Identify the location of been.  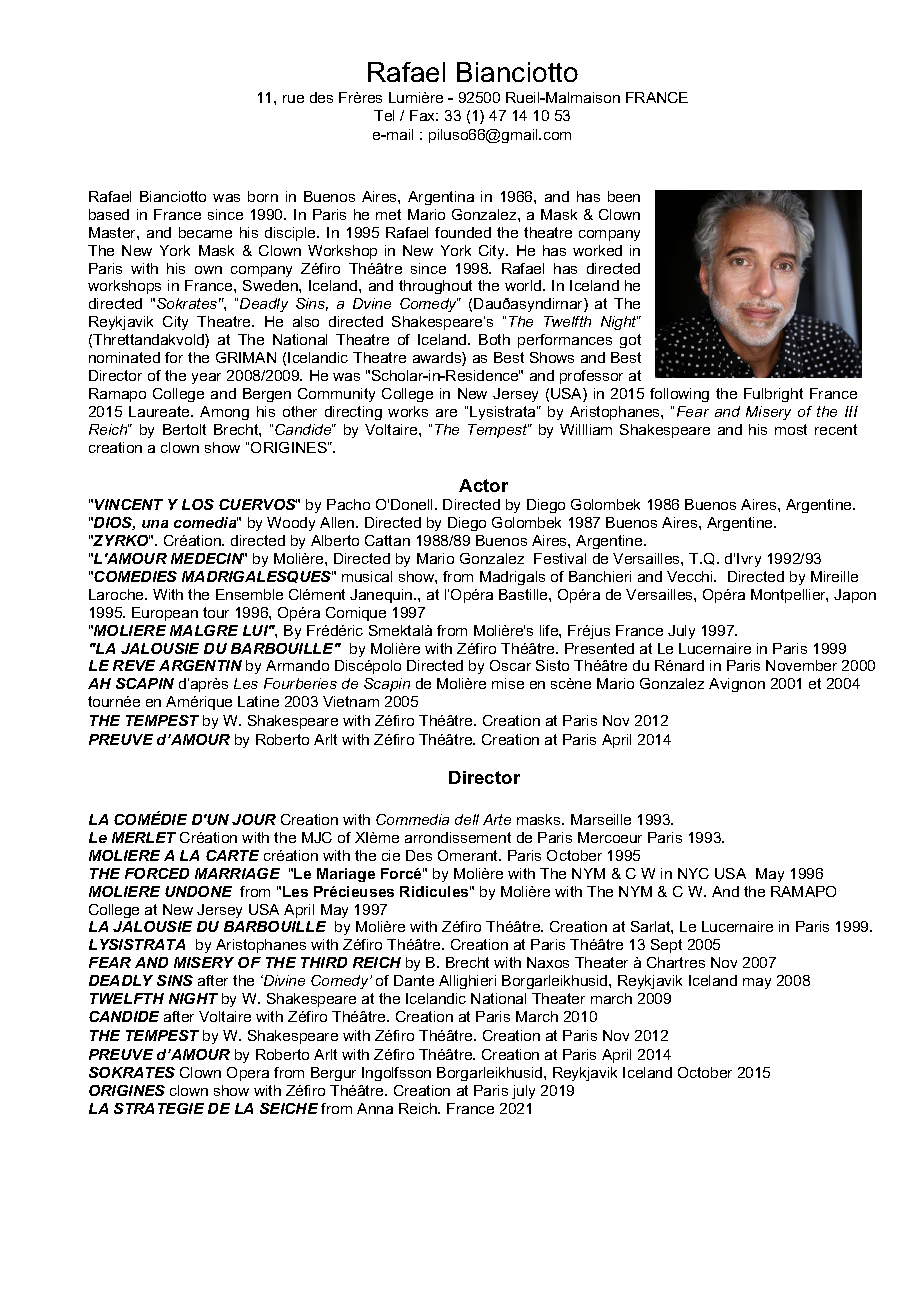
(624, 196).
